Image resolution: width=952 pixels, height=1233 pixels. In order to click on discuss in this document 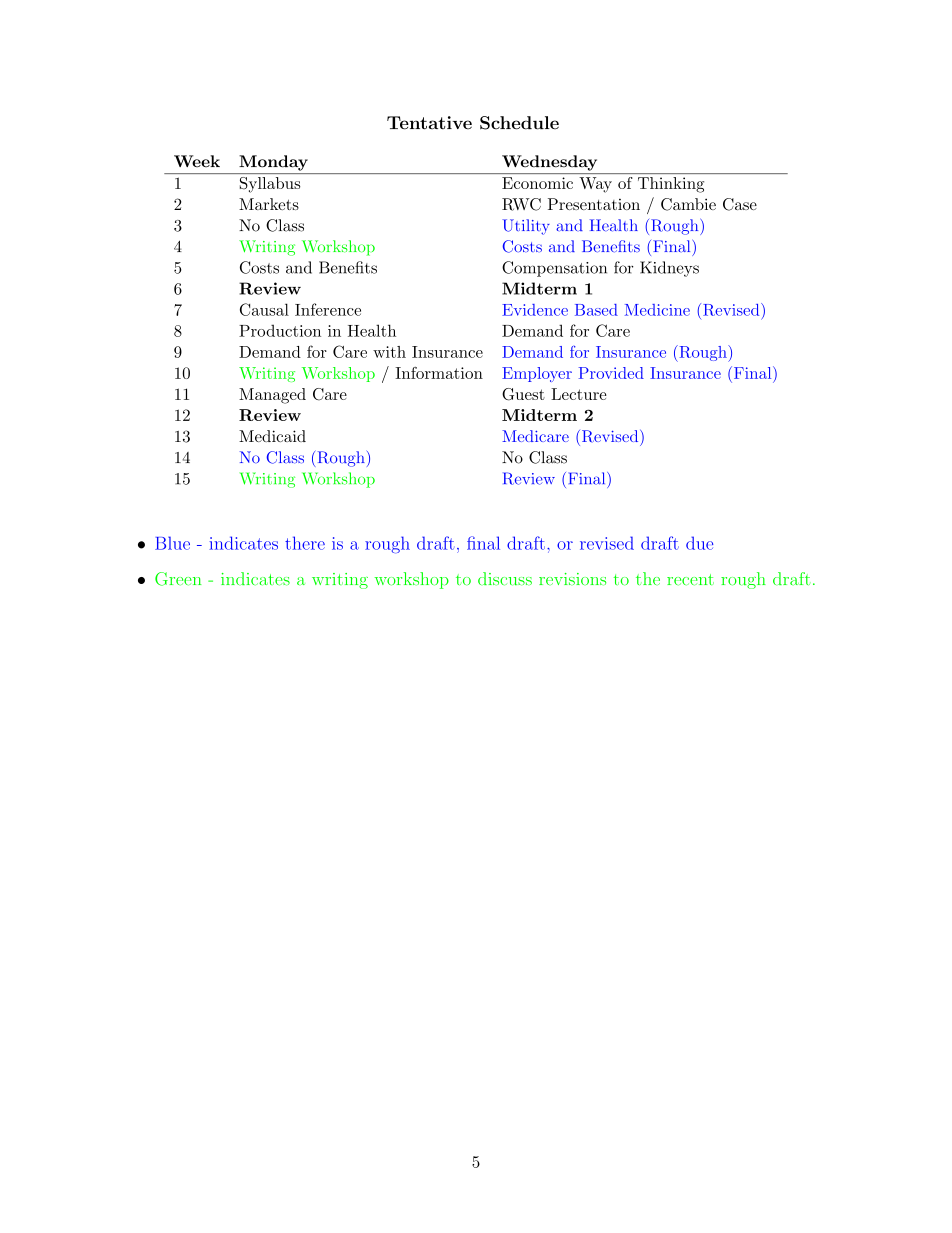, I will do `click(505, 579)`.
